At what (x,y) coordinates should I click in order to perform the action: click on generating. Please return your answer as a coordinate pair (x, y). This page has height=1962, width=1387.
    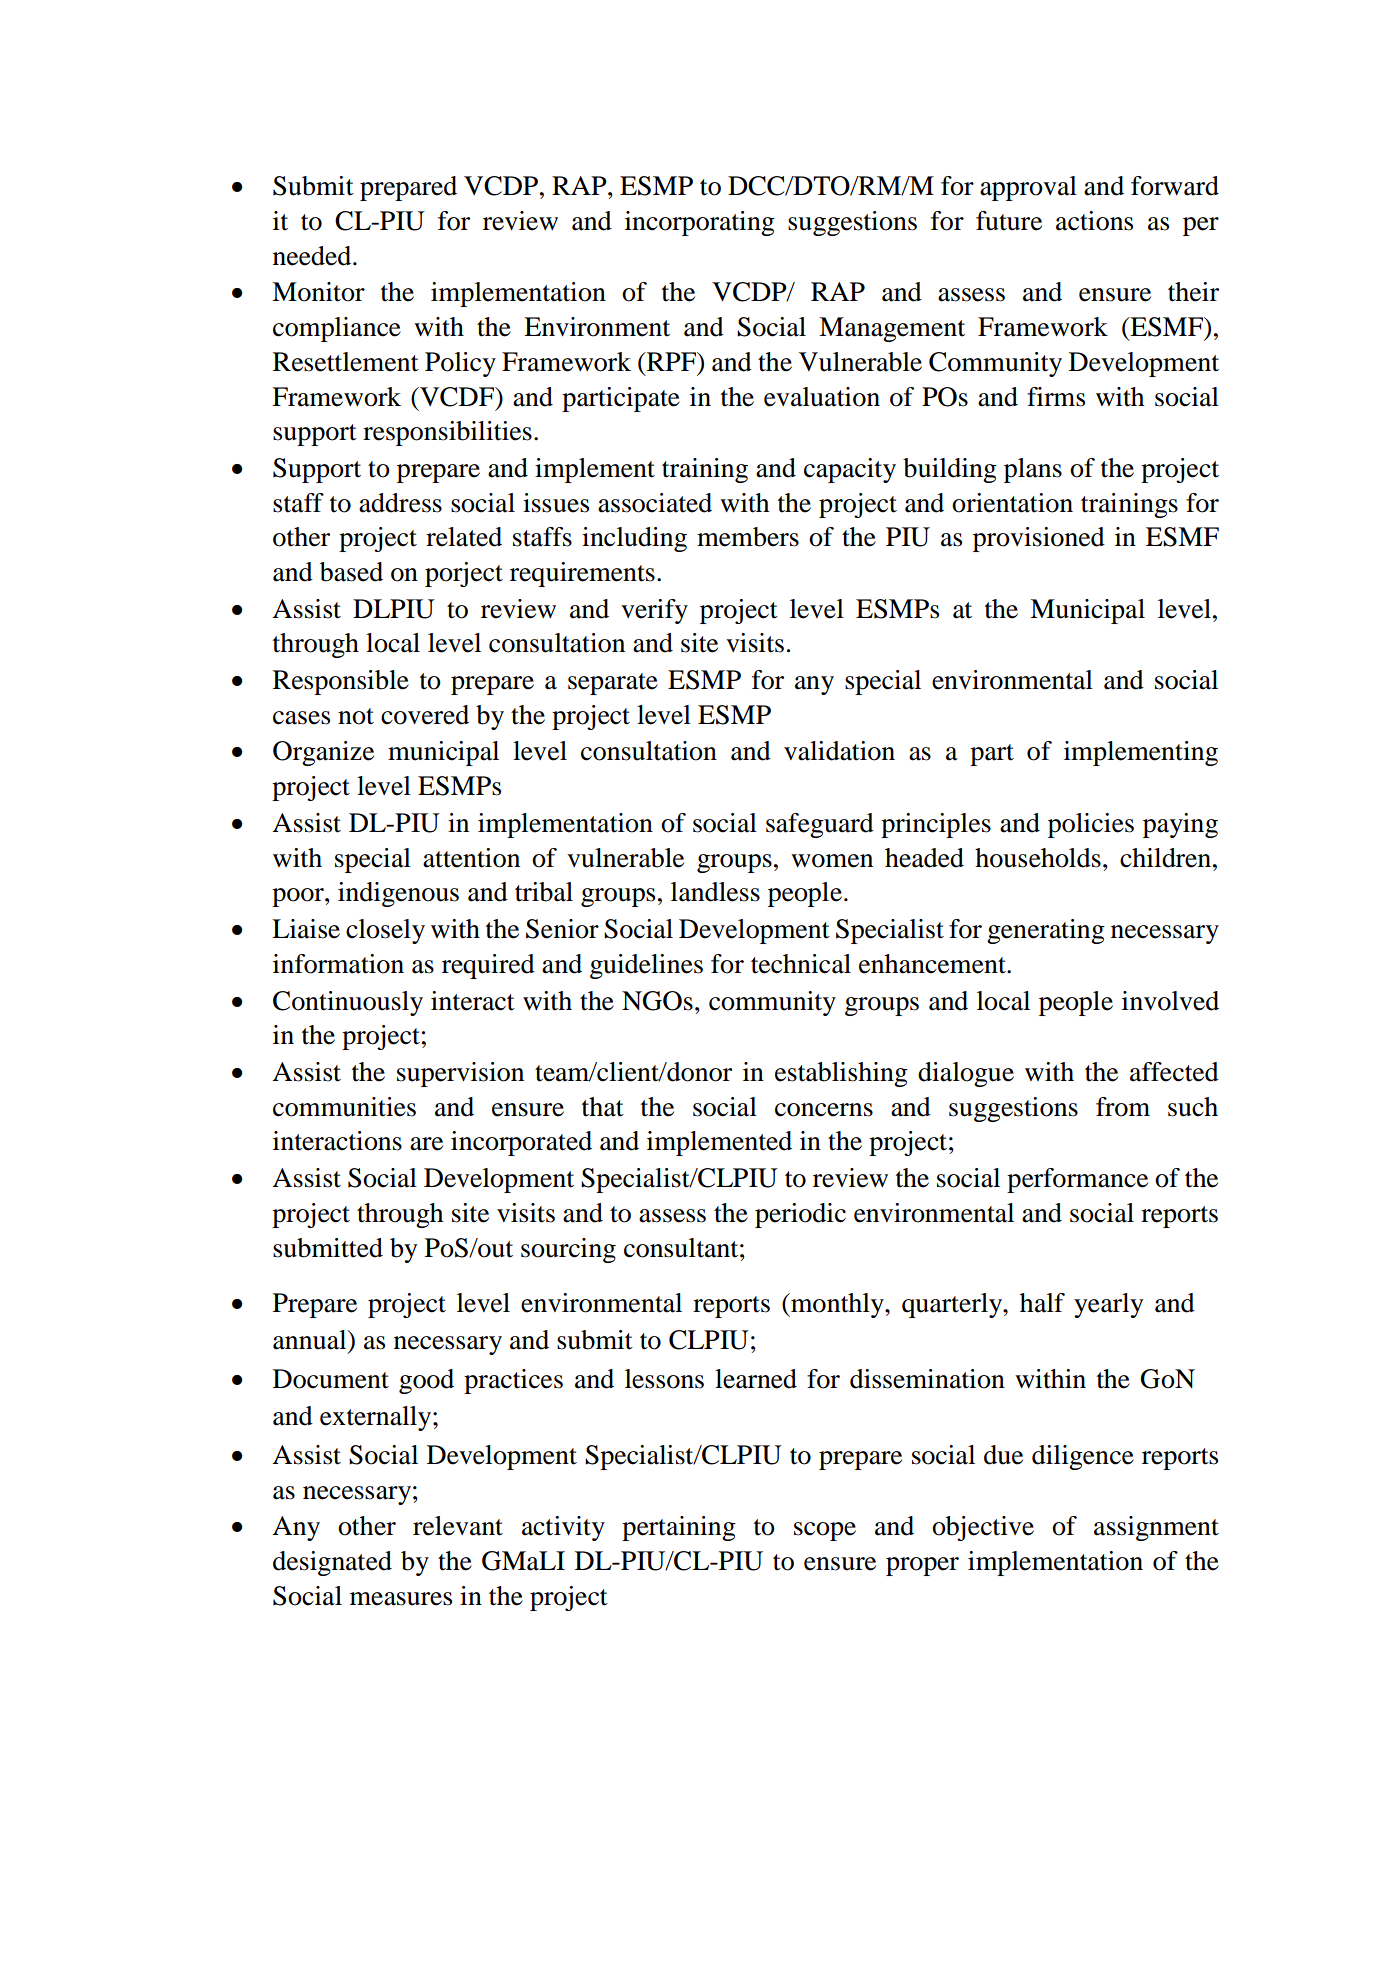
    Looking at the image, I should click on (1046, 931).
